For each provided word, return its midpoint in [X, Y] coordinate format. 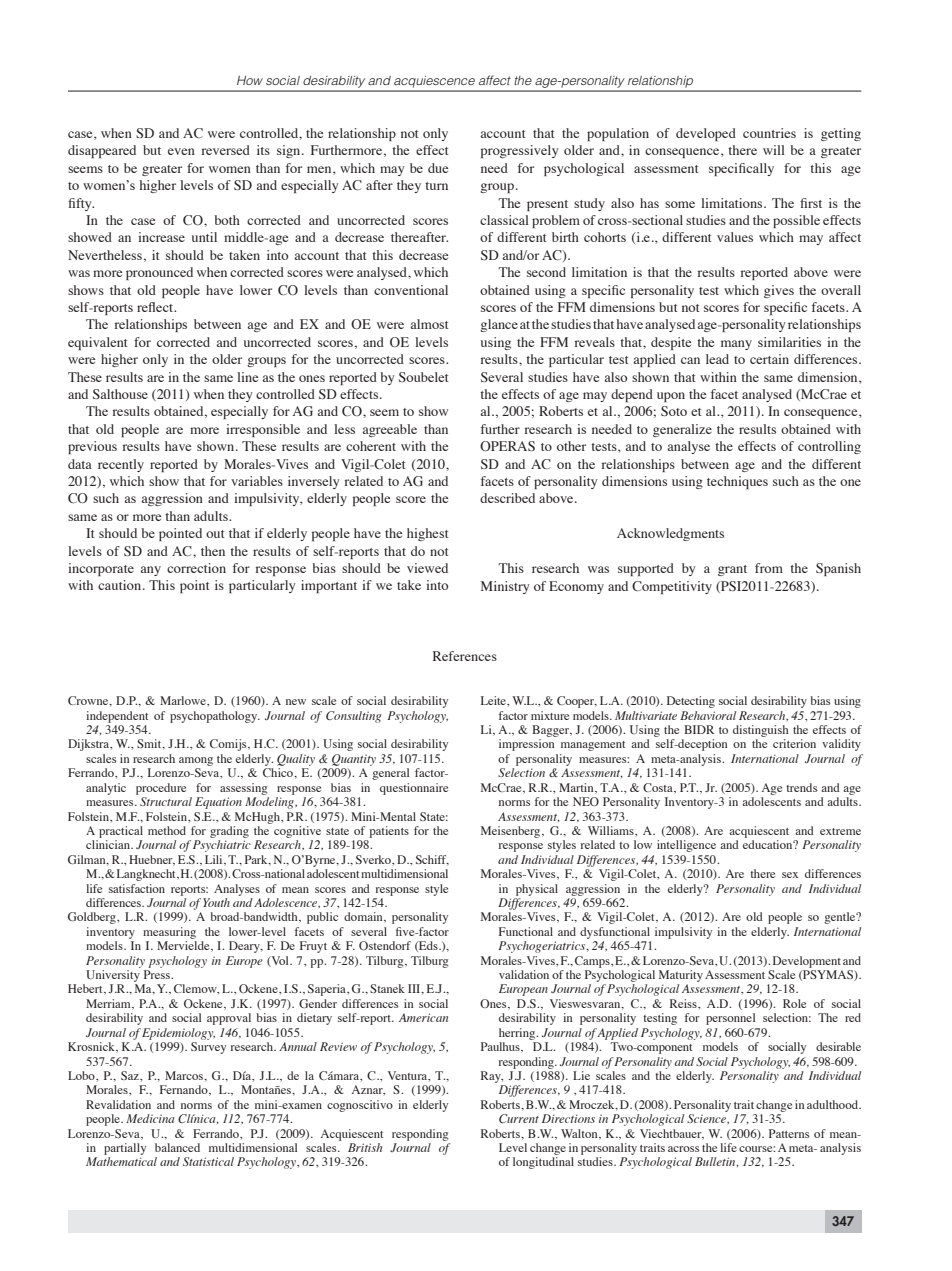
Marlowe [184, 700]
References [465, 656]
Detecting [691, 702]
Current [519, 1118]
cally [760, 169]
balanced [177, 1147]
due [438, 168]
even [181, 151]
